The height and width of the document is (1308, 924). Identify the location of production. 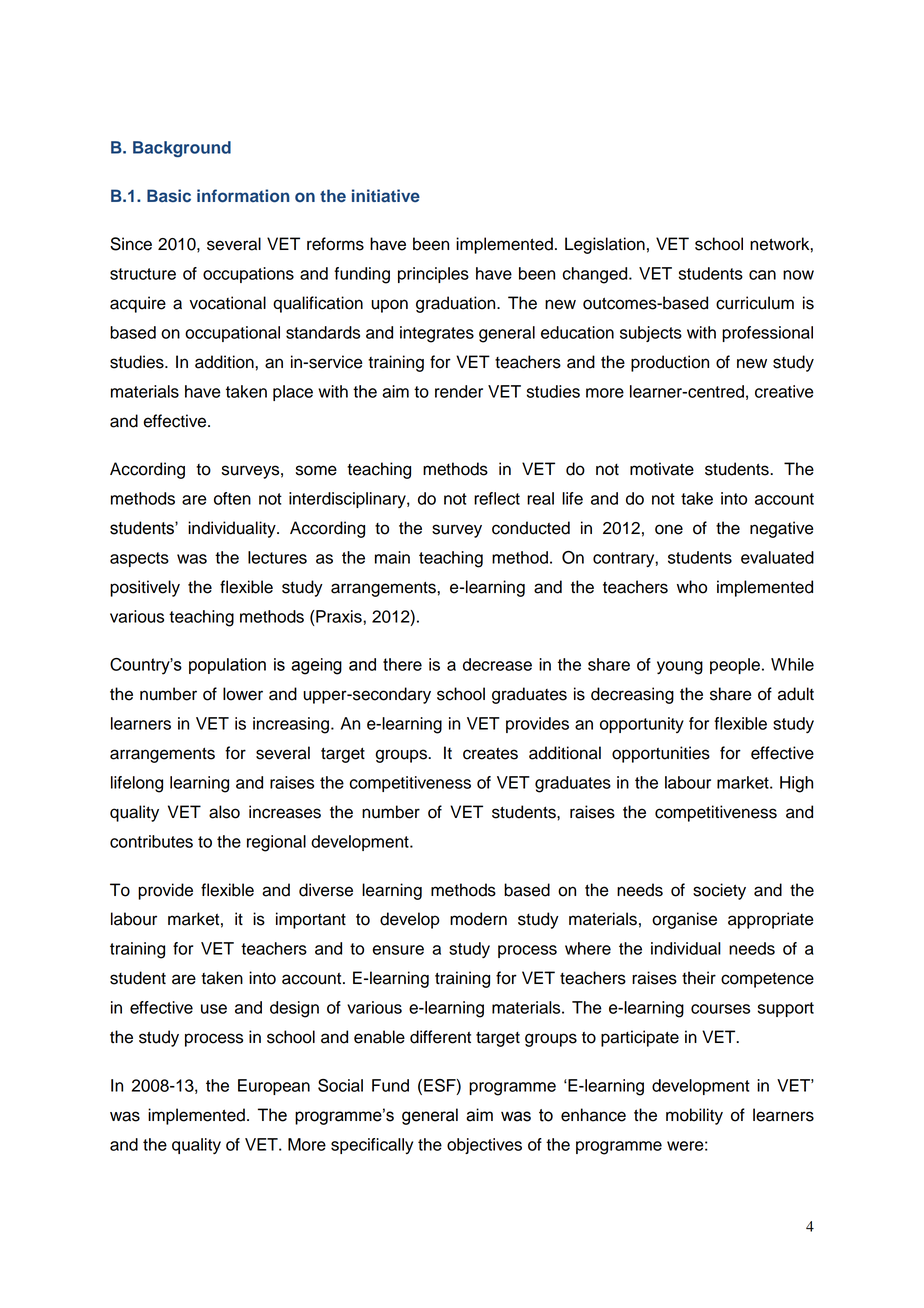
(670, 363).
